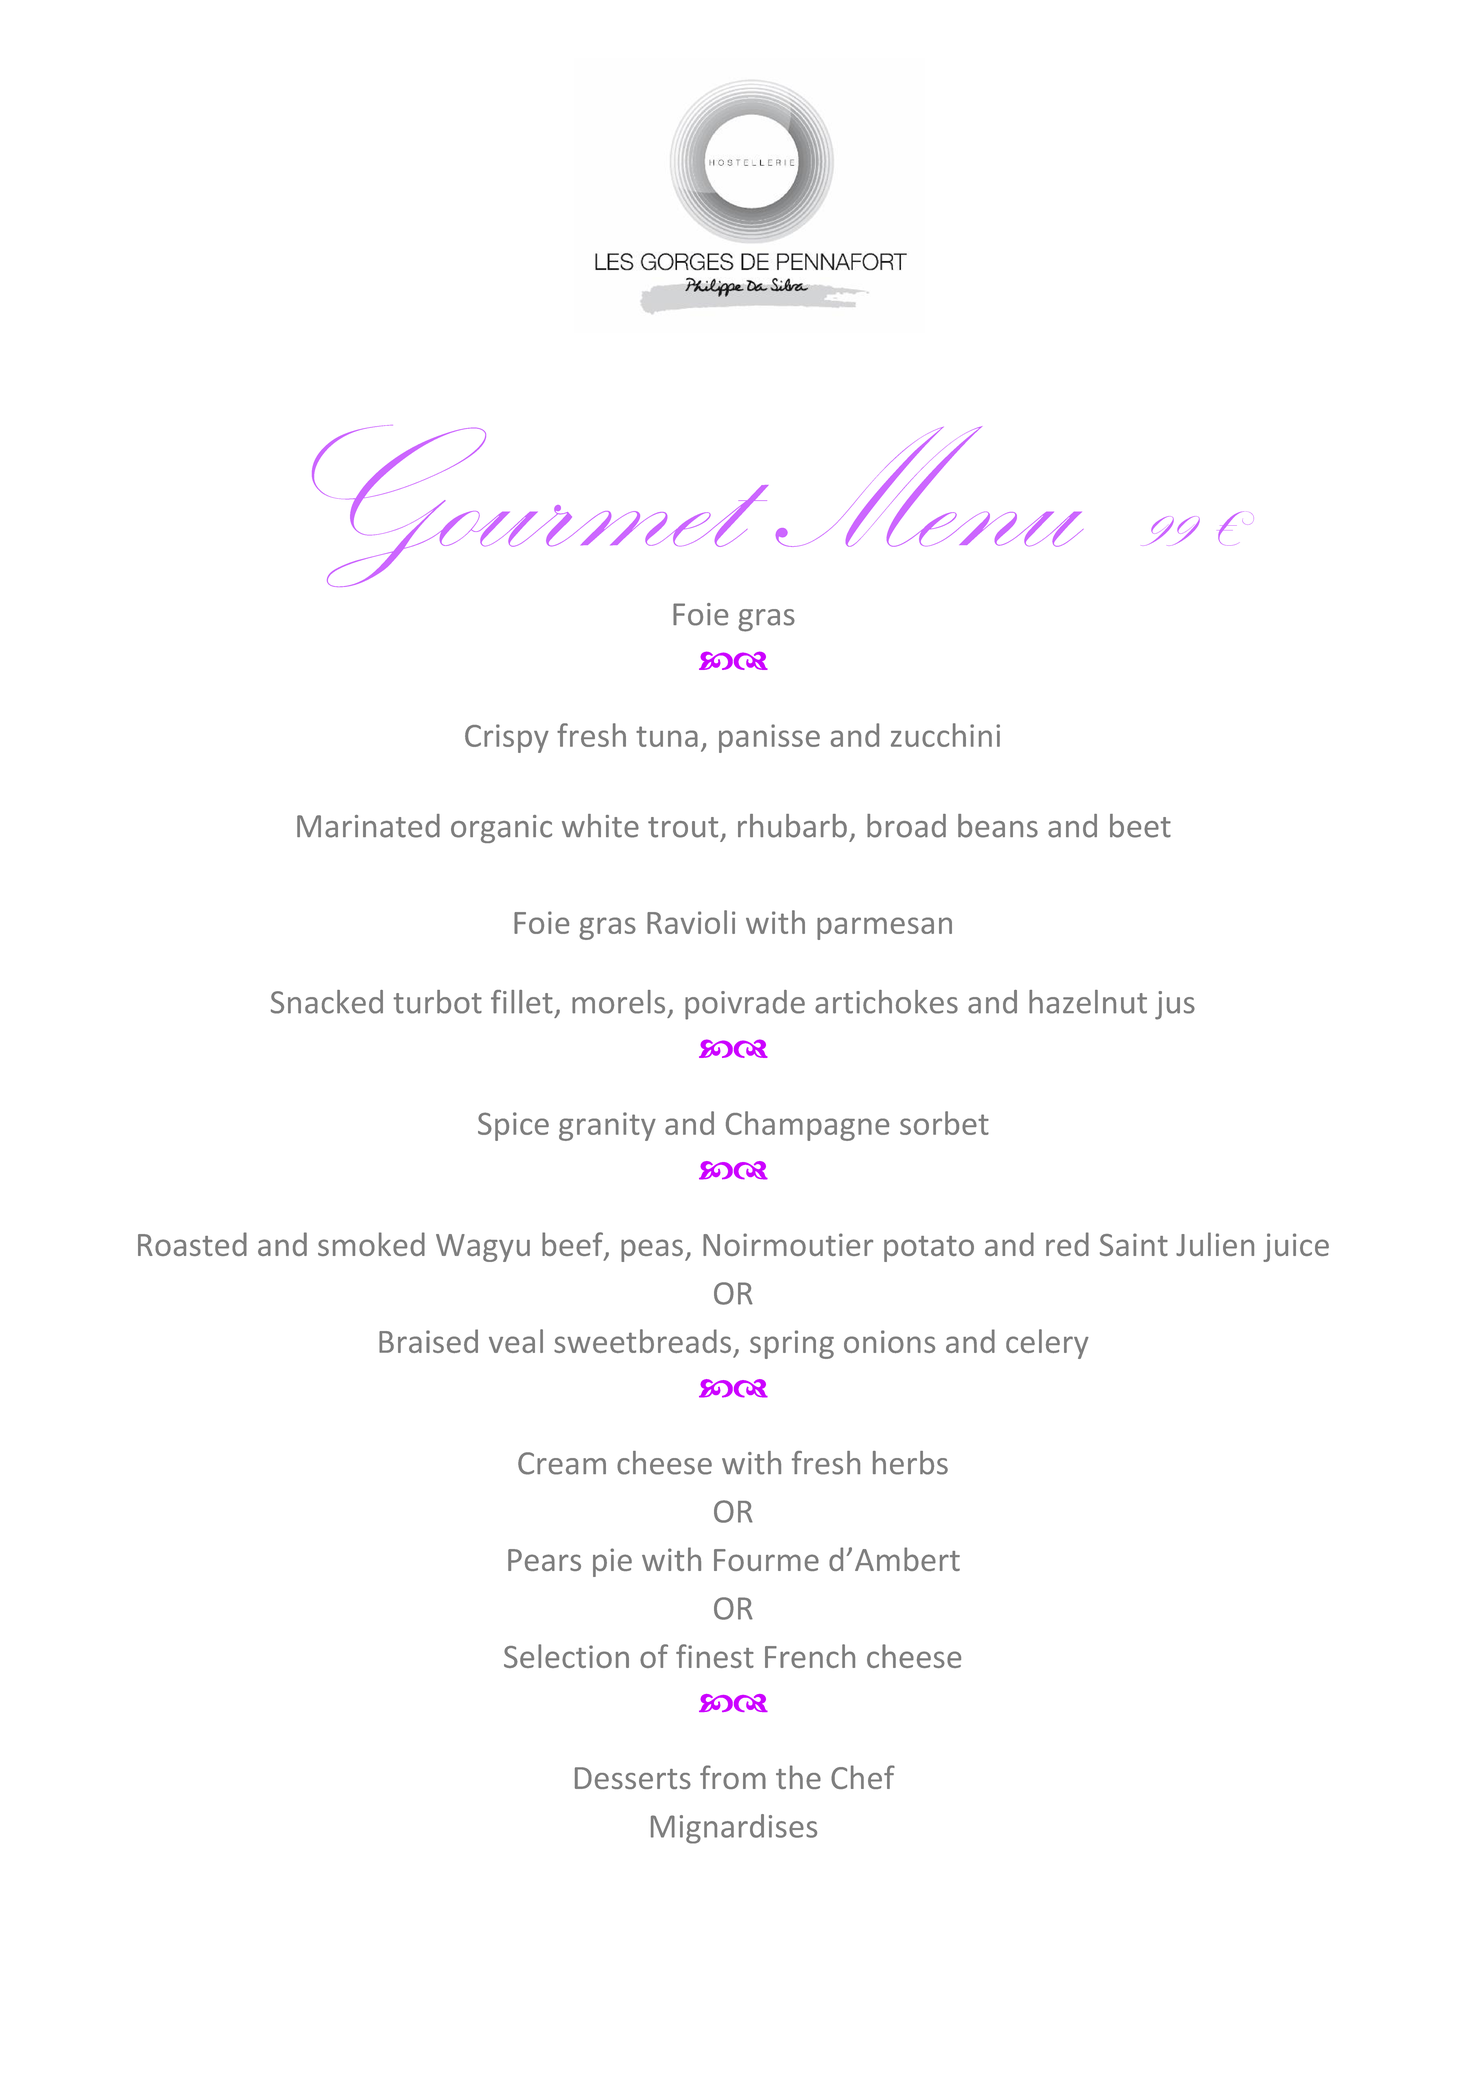  Describe the element at coordinates (863, 1777) in the document. I see `Chef` at that location.
